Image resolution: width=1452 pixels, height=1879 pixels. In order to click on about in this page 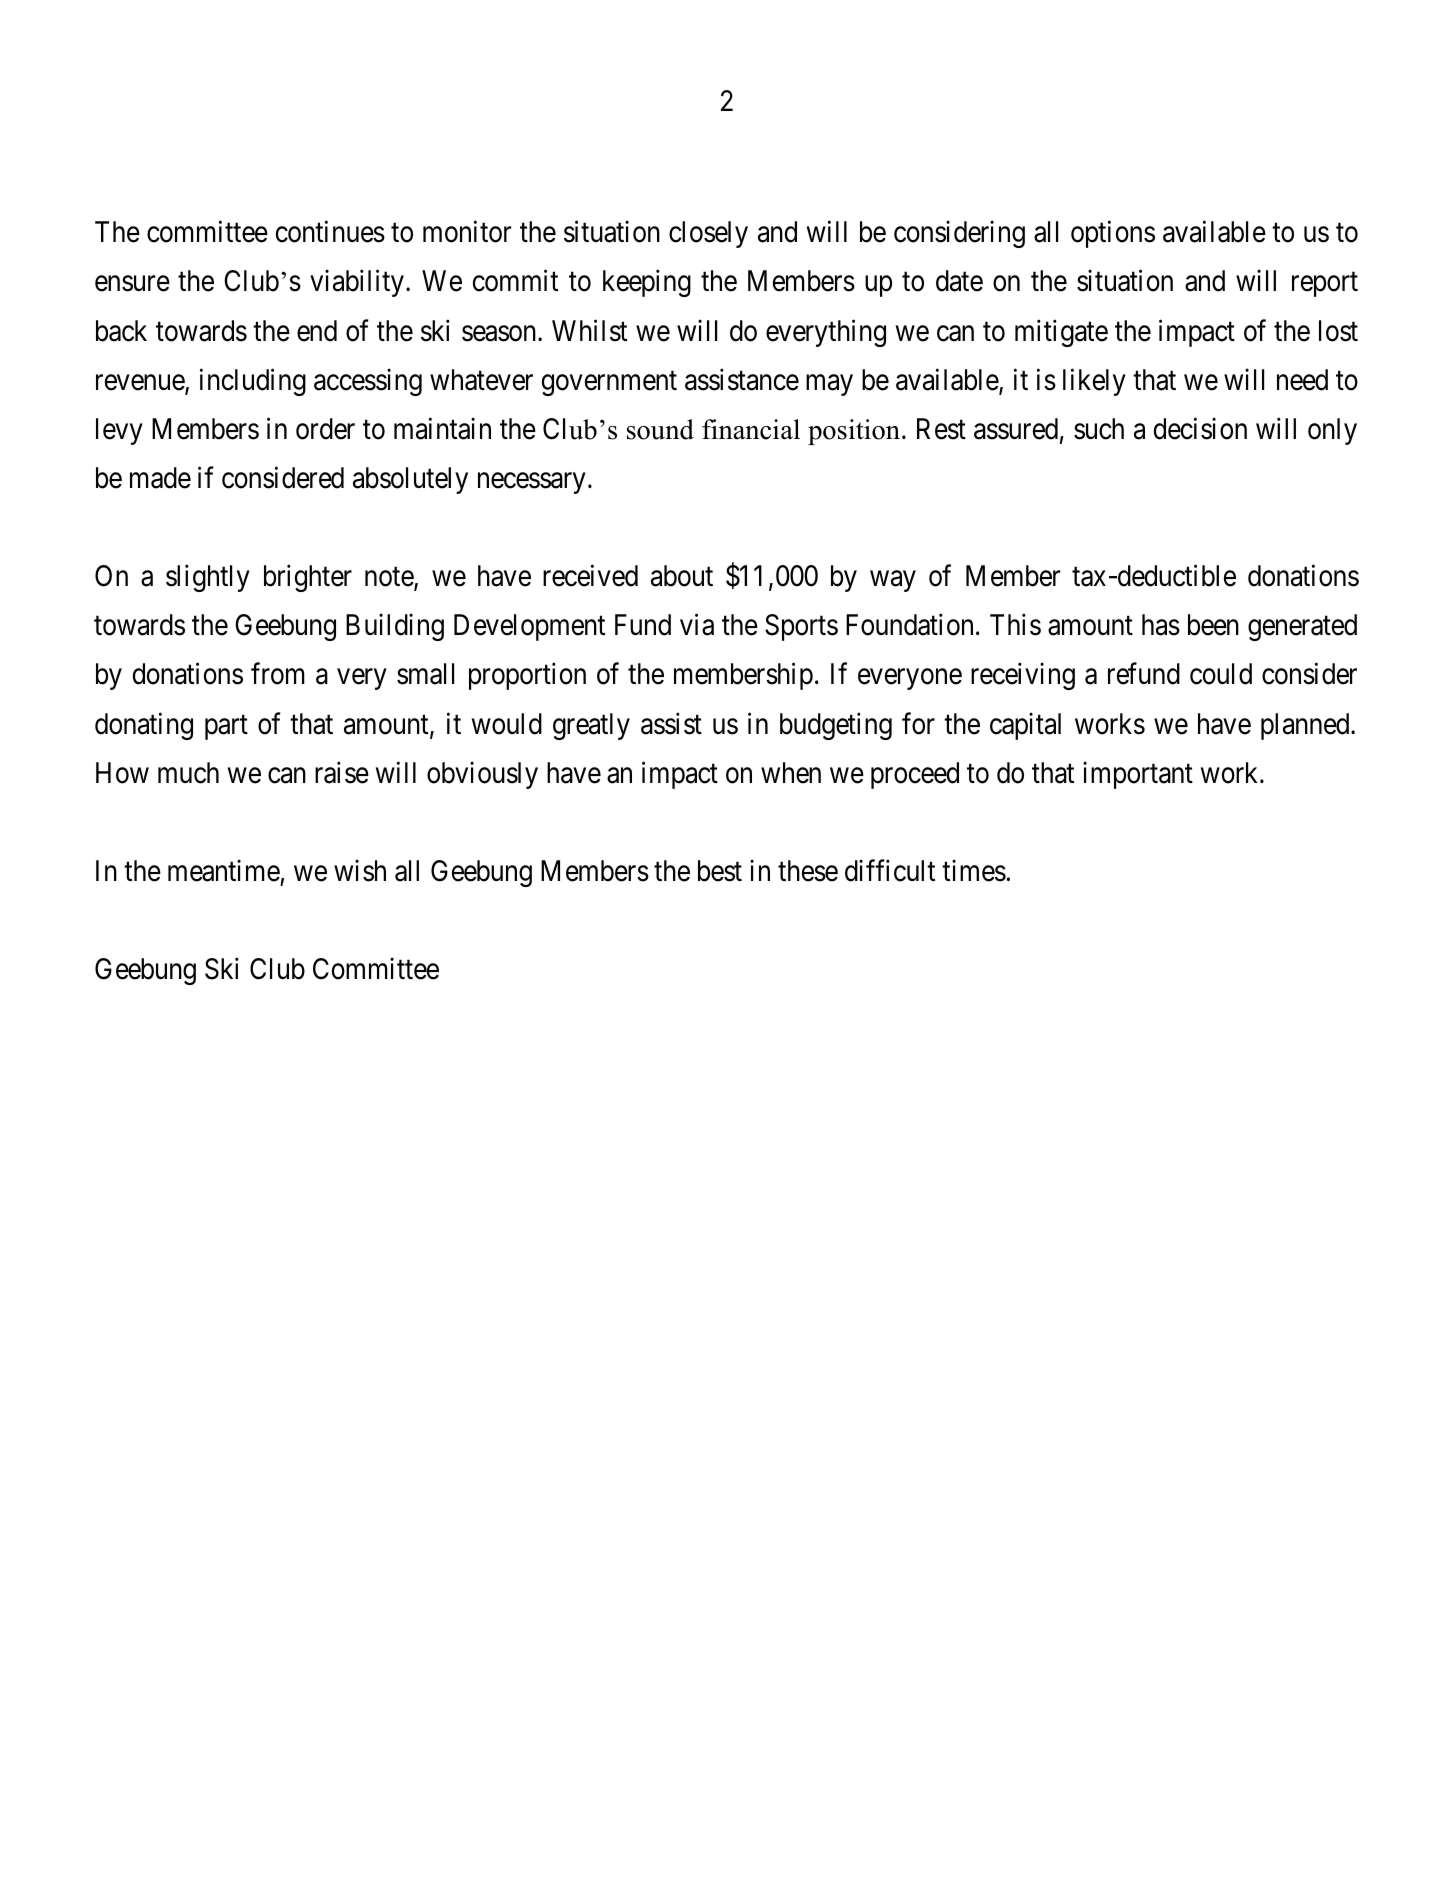, I will do `click(682, 576)`.
